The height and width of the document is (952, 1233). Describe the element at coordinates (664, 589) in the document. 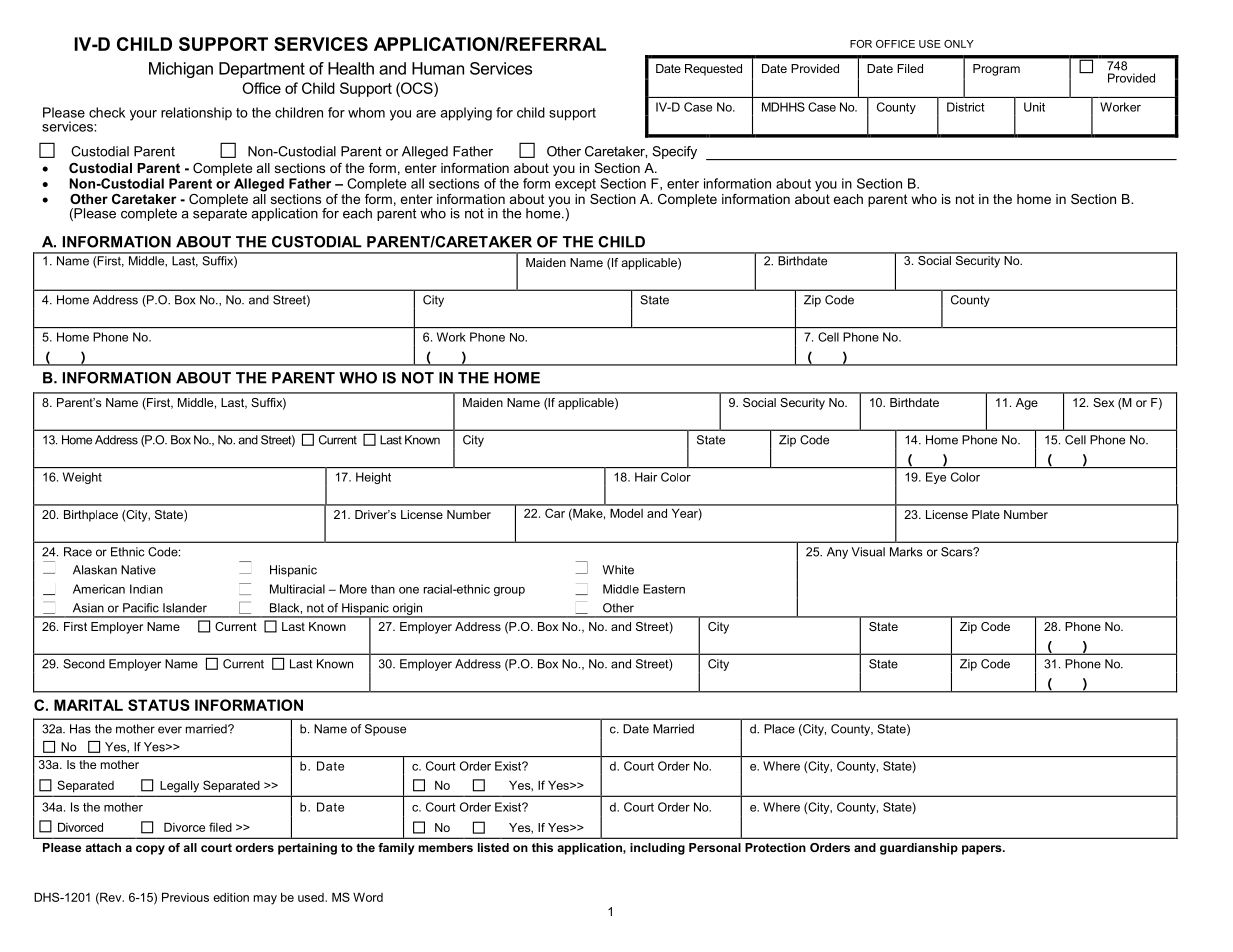

I see `Eastern` at that location.
